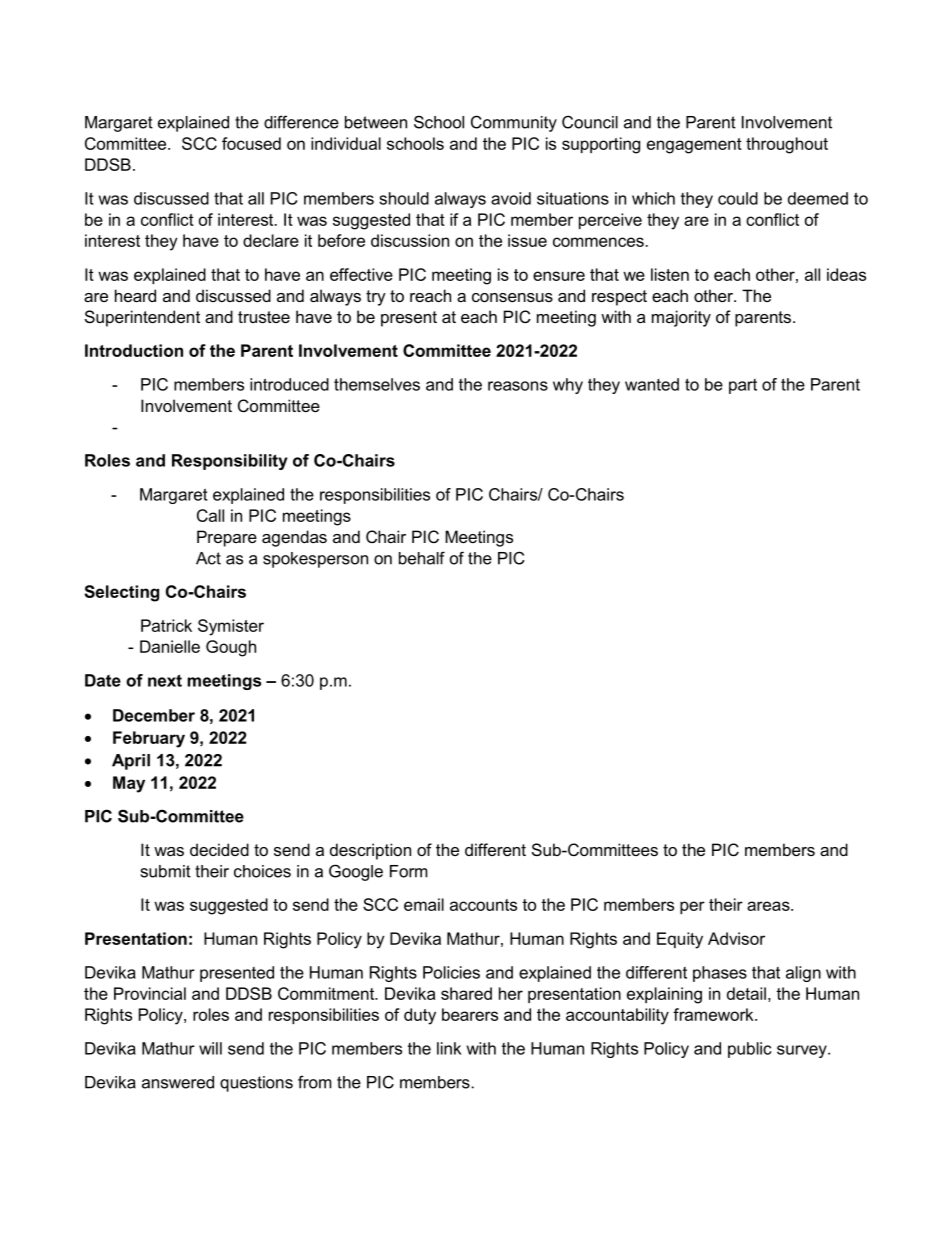  I want to click on Responsibility, so click(230, 462).
